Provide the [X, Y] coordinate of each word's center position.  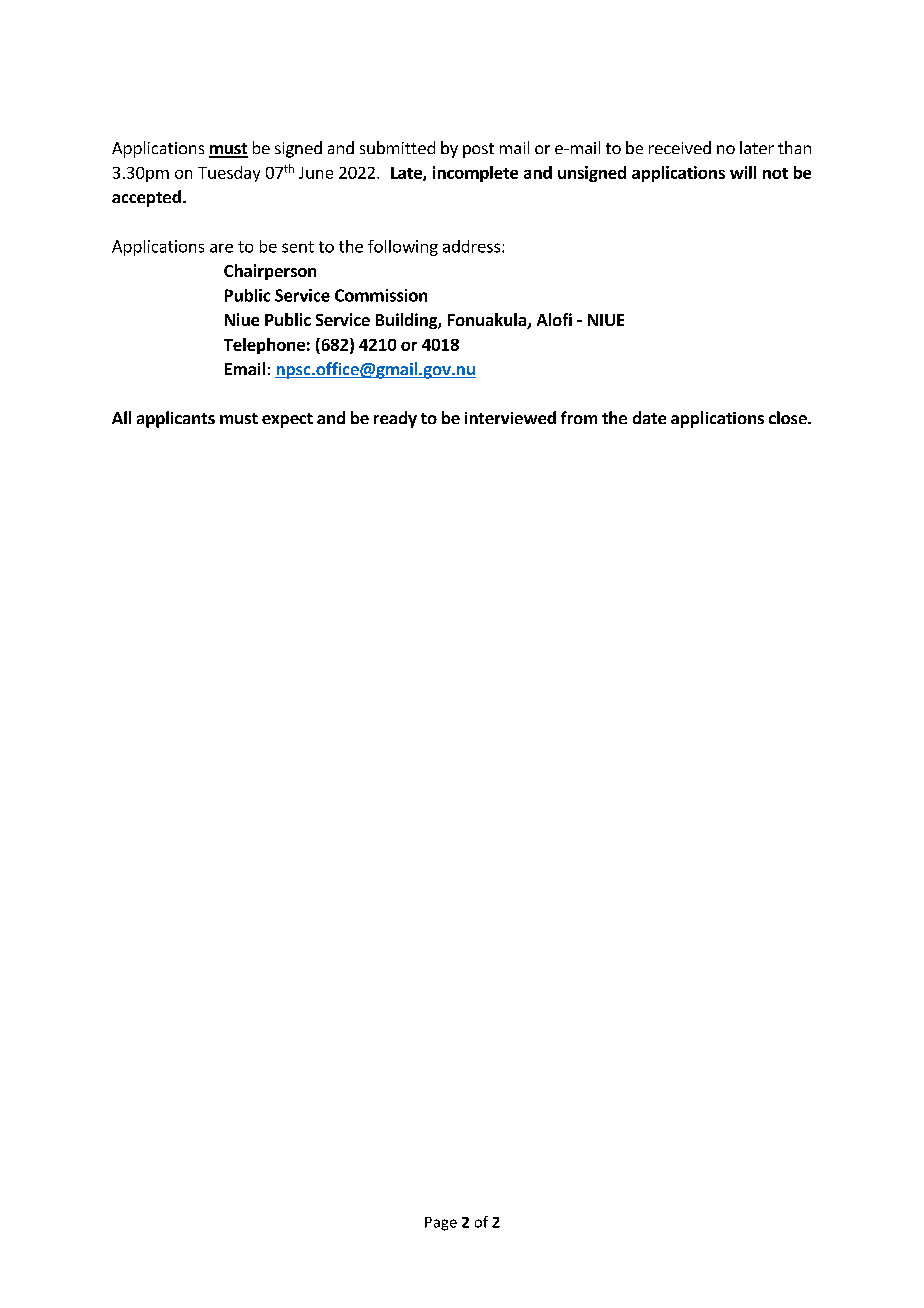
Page [441, 1224]
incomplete [475, 174]
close [789, 417]
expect [287, 420]
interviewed [510, 417]
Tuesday [229, 174]
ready [395, 419]
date [649, 417]
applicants [176, 419]
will [743, 172]
